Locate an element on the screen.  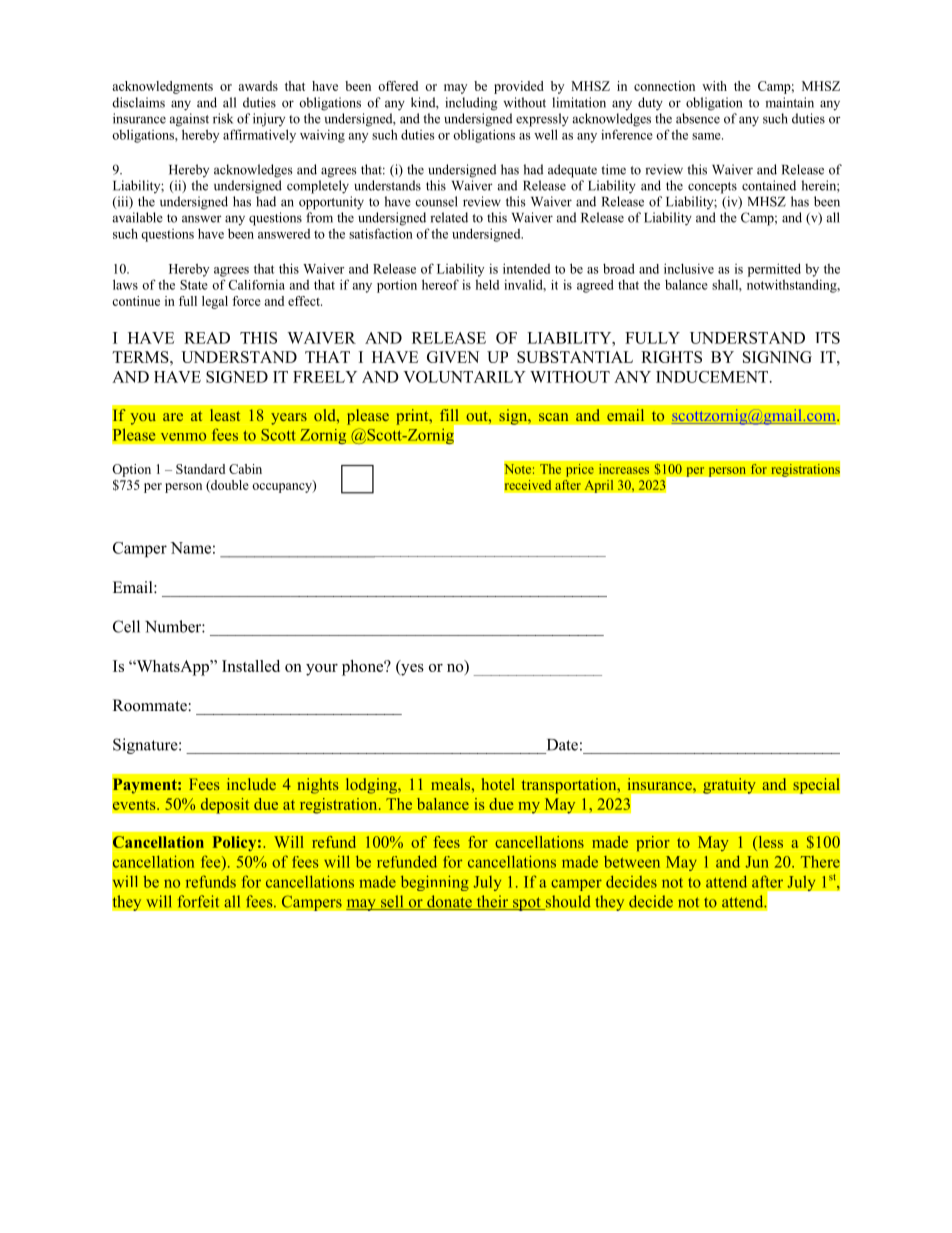
legal is located at coordinates (215, 302).
